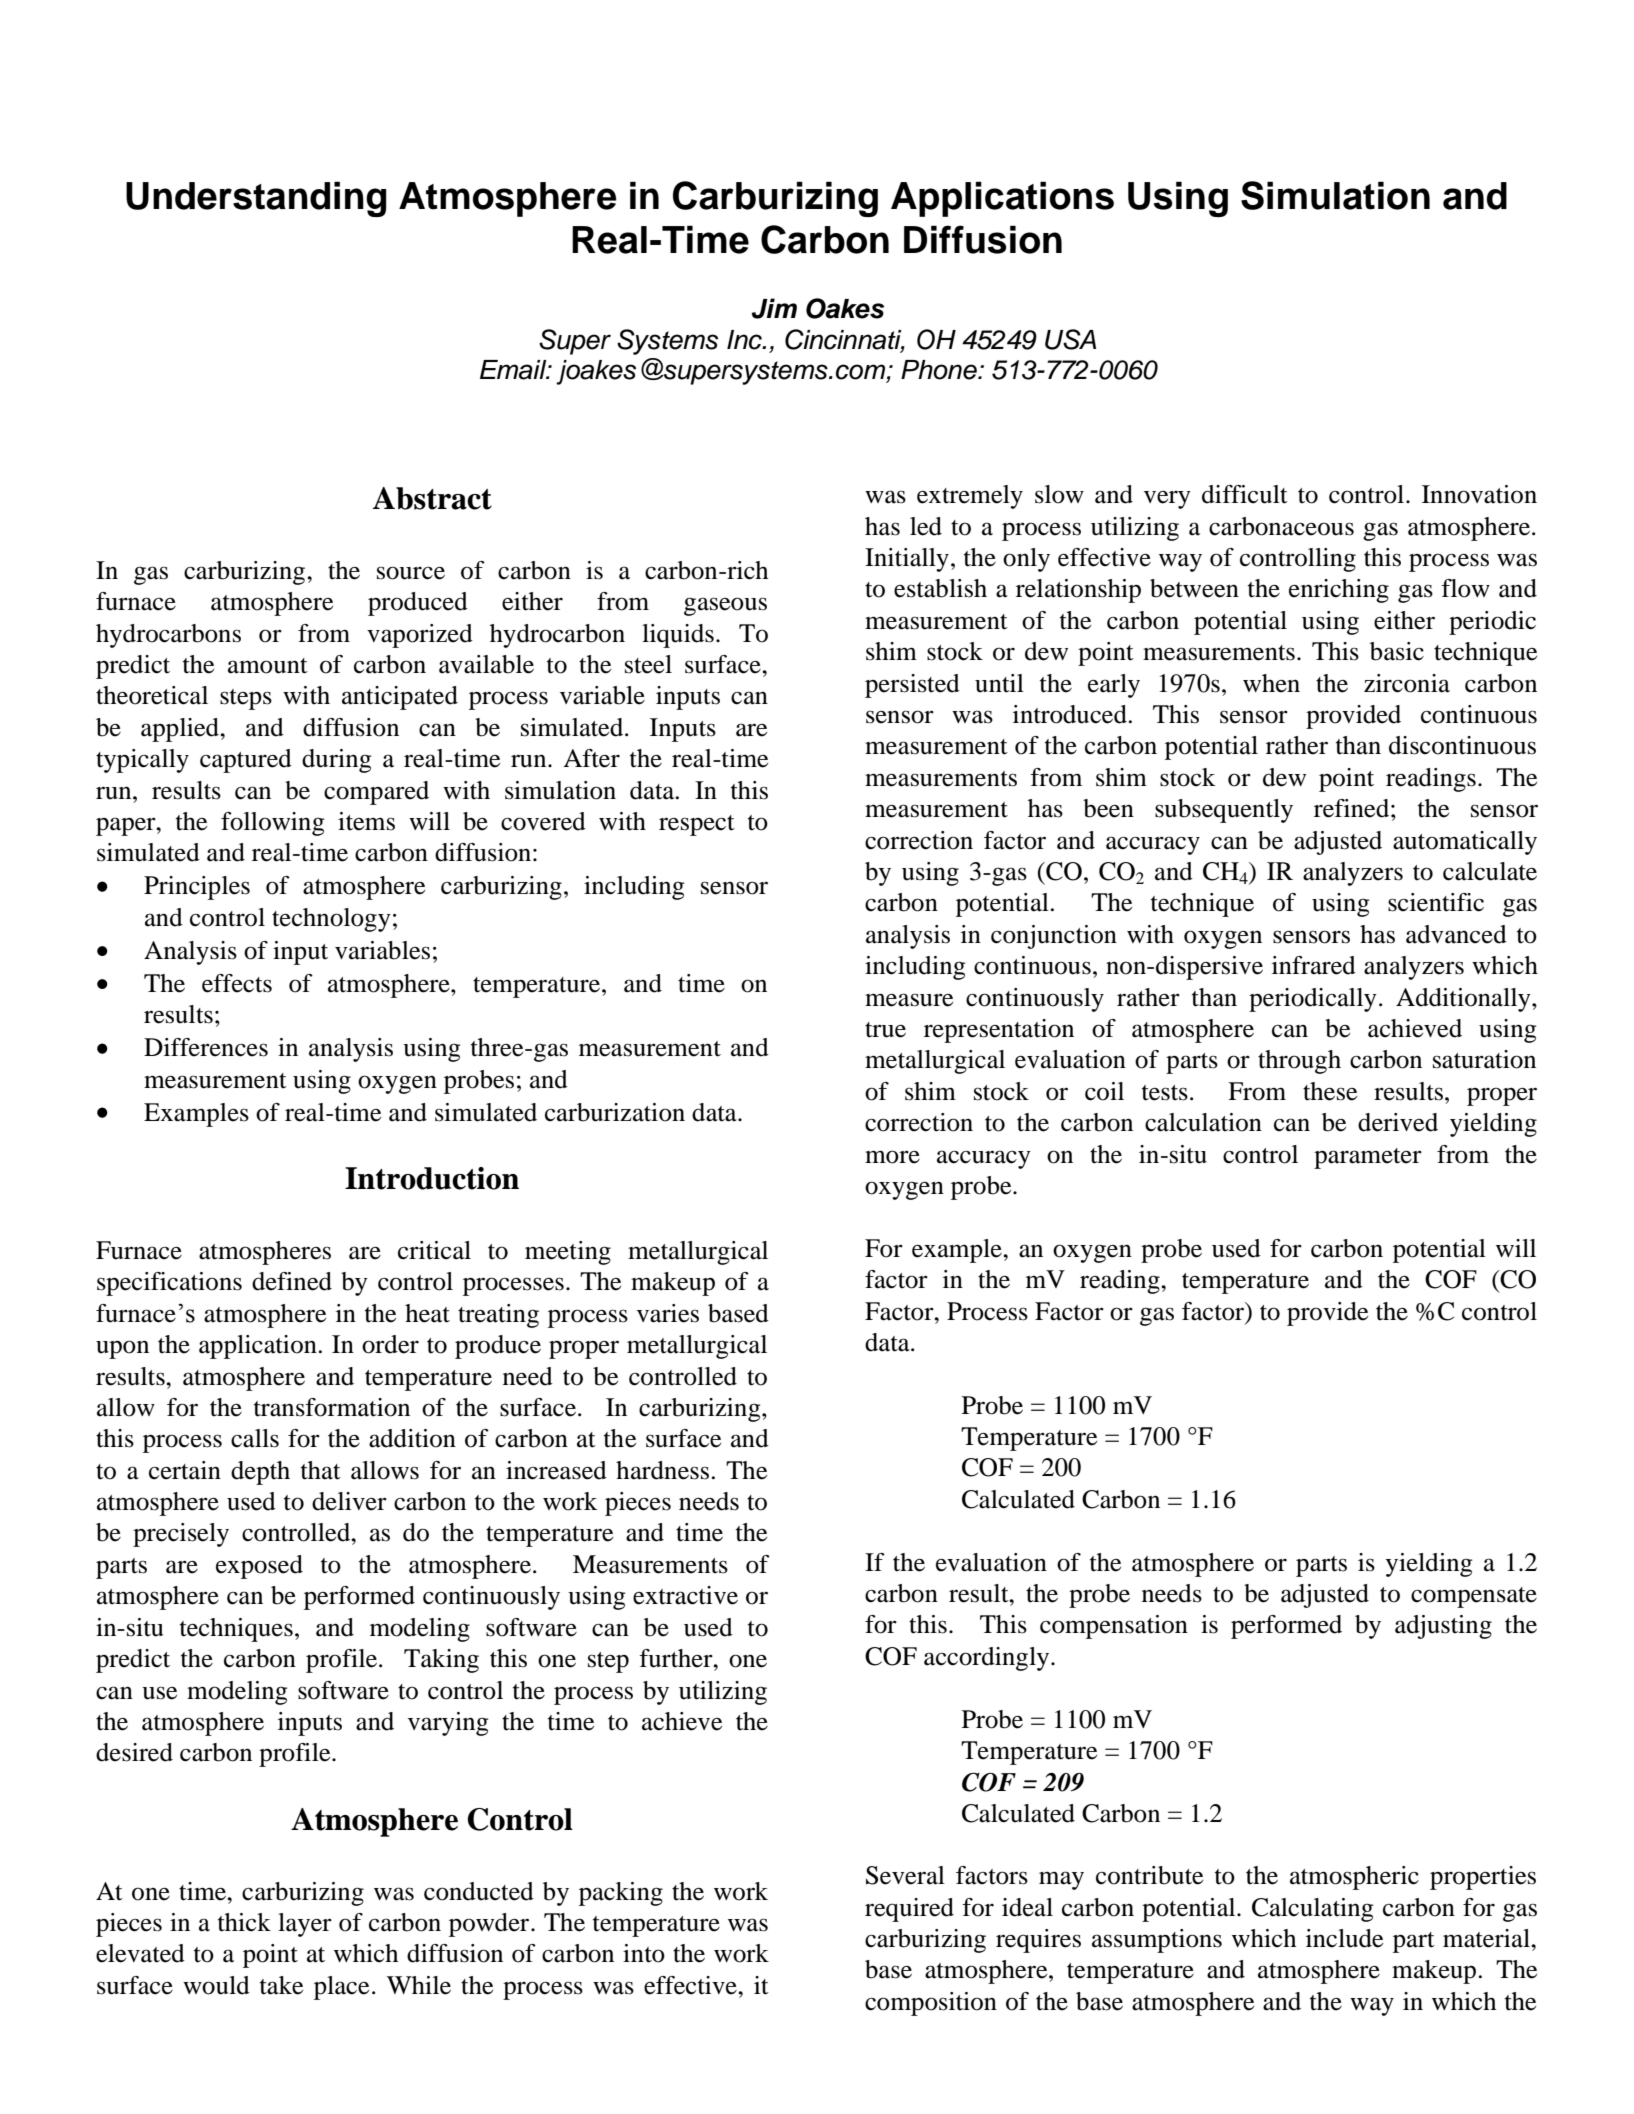  Describe the element at coordinates (1330, 1091) in the screenshot. I see `these` at that location.
